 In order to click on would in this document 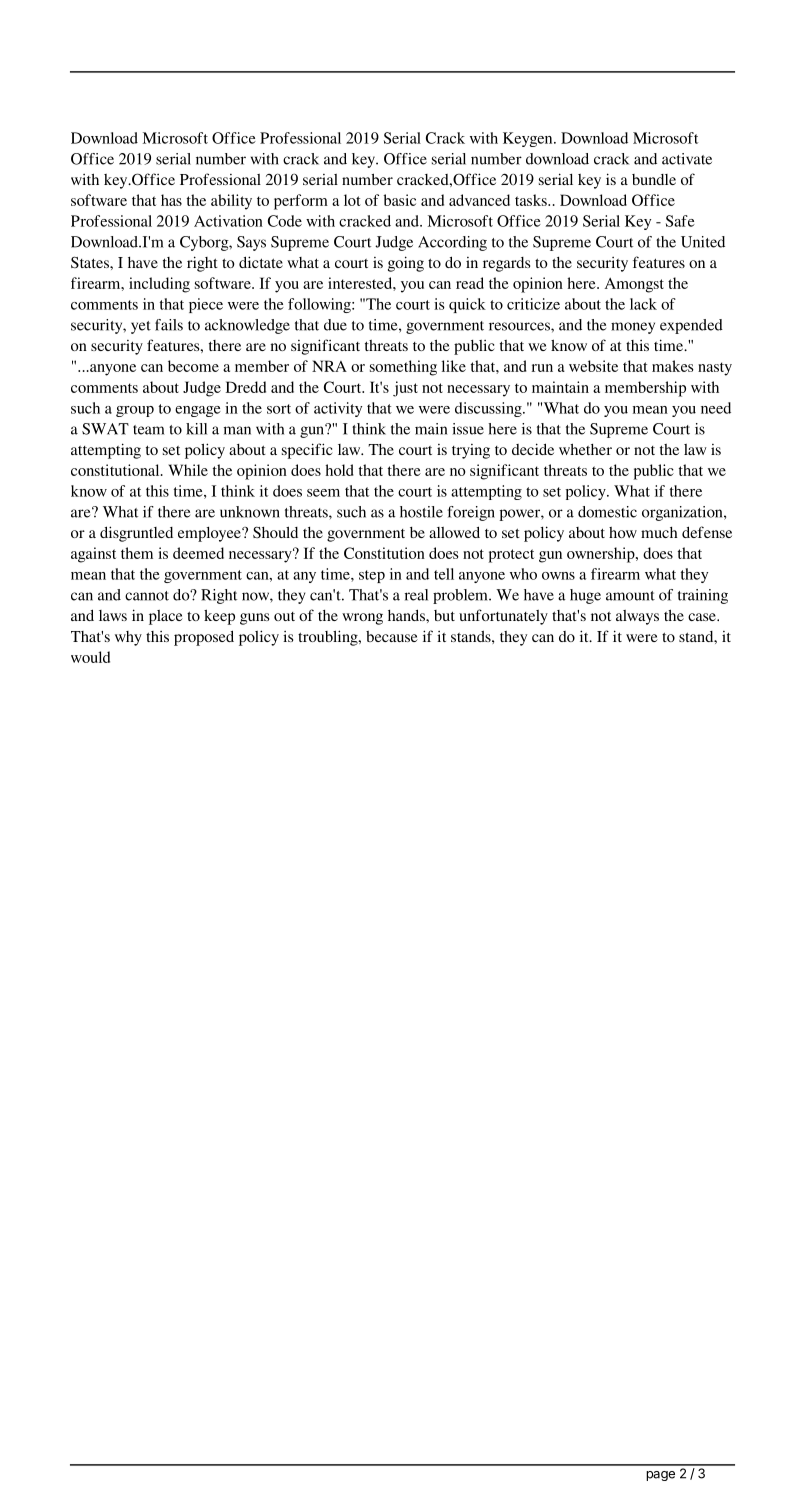, I will do `click(90, 657)`.
